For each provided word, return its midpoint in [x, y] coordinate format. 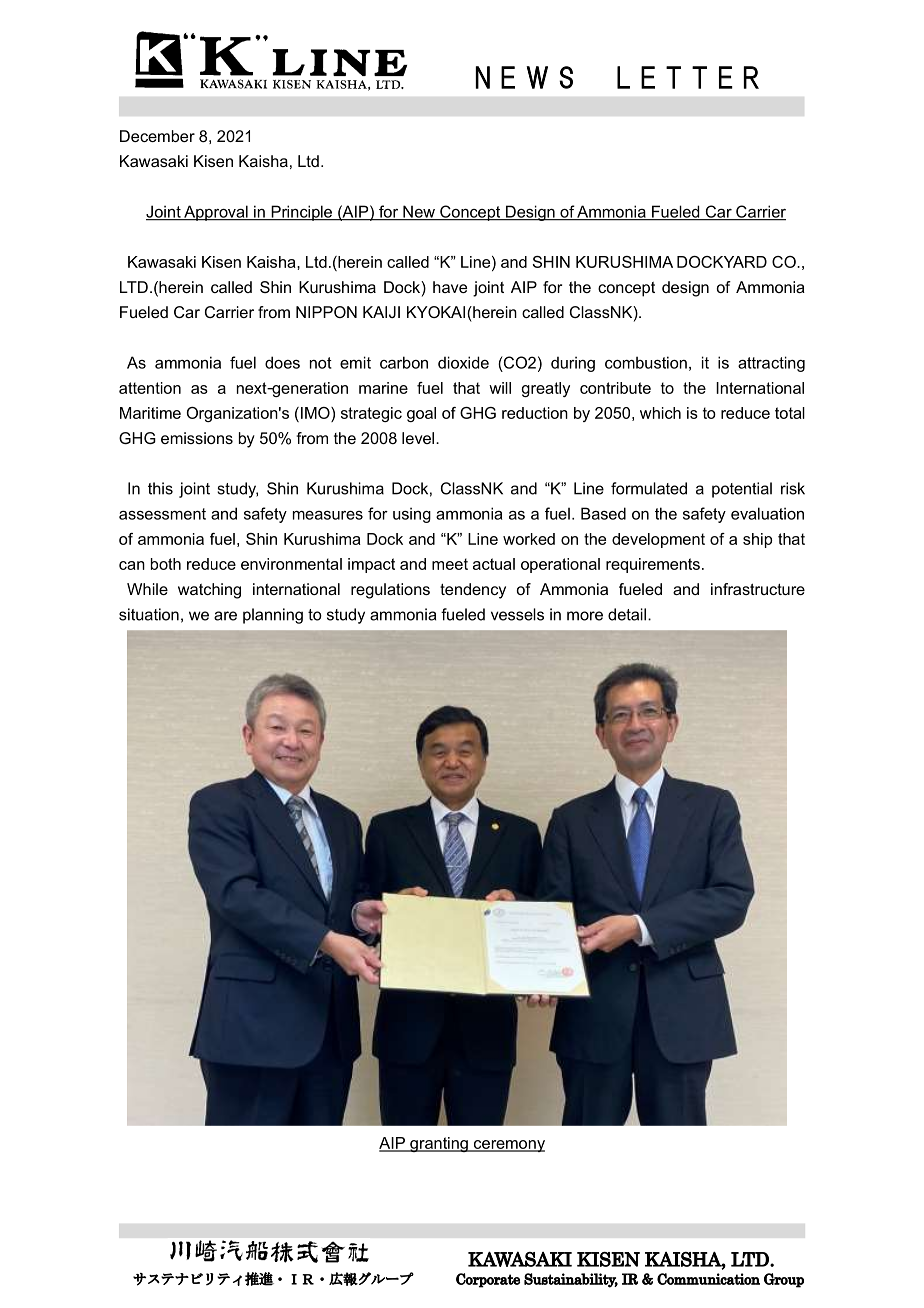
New [419, 212]
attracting [771, 364]
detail [627, 614]
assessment [162, 514]
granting [439, 1144]
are [225, 616]
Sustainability [571, 1280]
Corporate [488, 1280]
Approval [216, 213]
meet [450, 564]
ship [757, 540]
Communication [708, 1279]
